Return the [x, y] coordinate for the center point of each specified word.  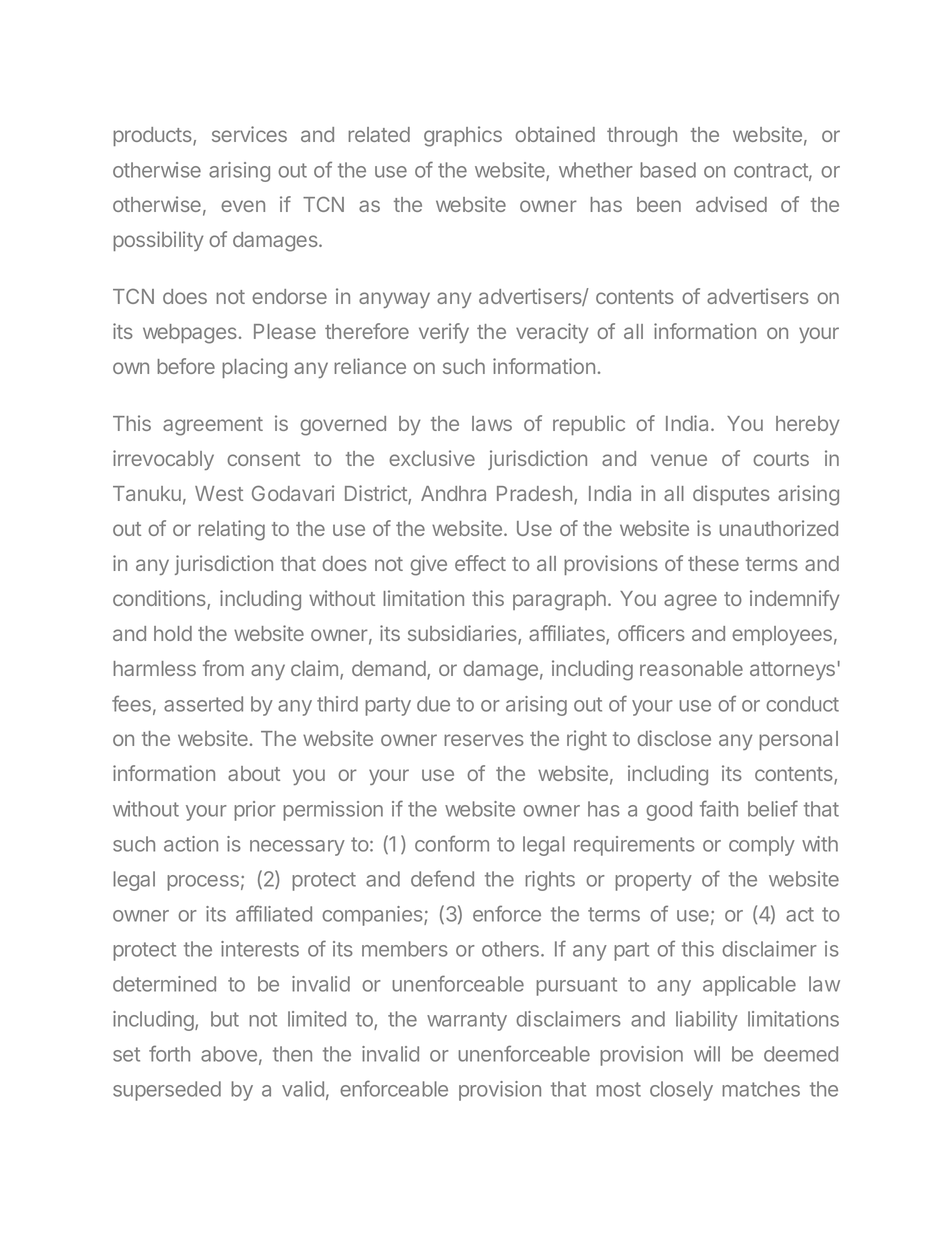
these [713, 563]
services [249, 134]
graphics [463, 136]
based [668, 170]
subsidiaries [463, 634]
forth [169, 1053]
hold [173, 633]
